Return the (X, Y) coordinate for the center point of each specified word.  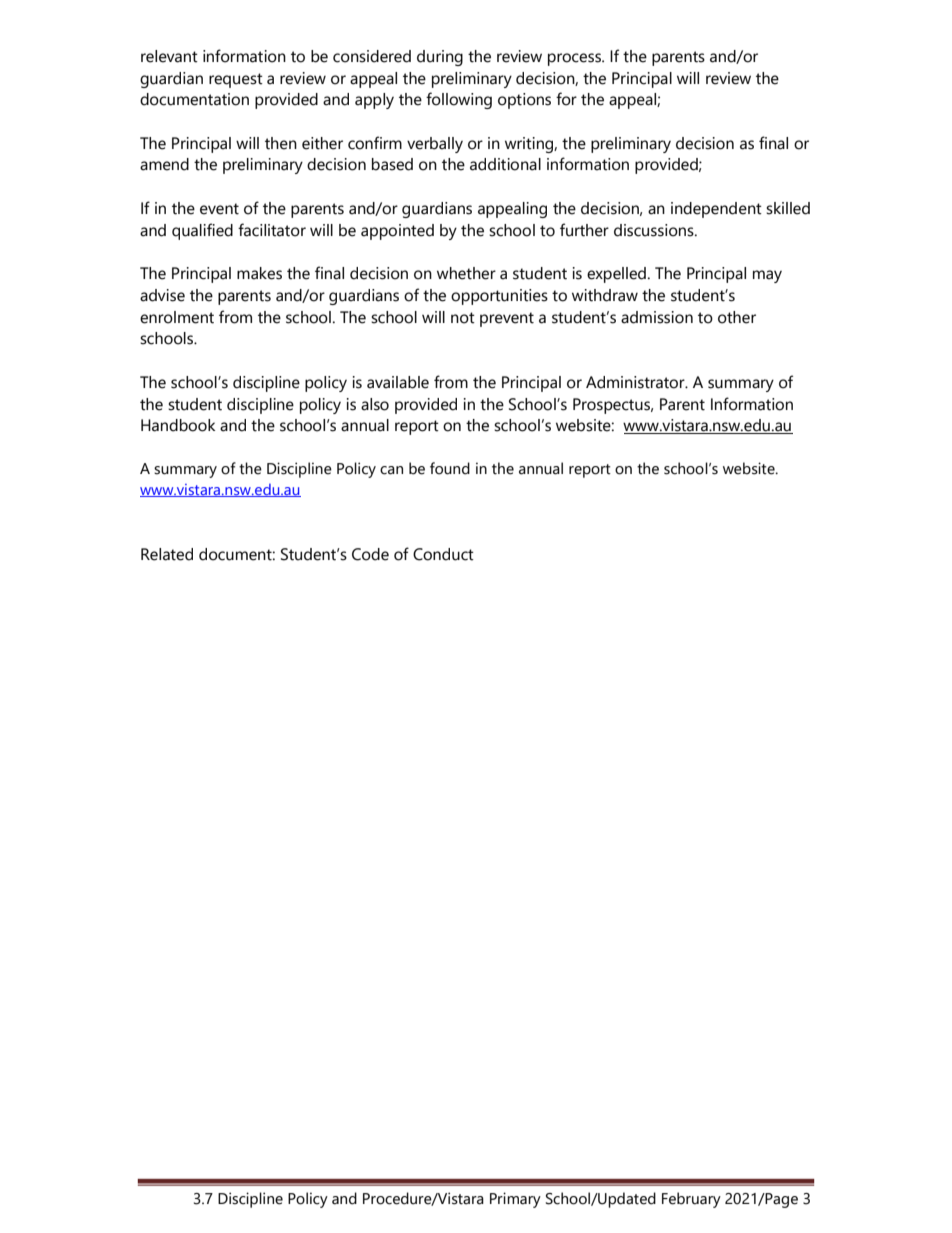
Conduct (443, 554)
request (236, 80)
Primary (515, 1200)
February (691, 1200)
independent (716, 210)
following (459, 100)
